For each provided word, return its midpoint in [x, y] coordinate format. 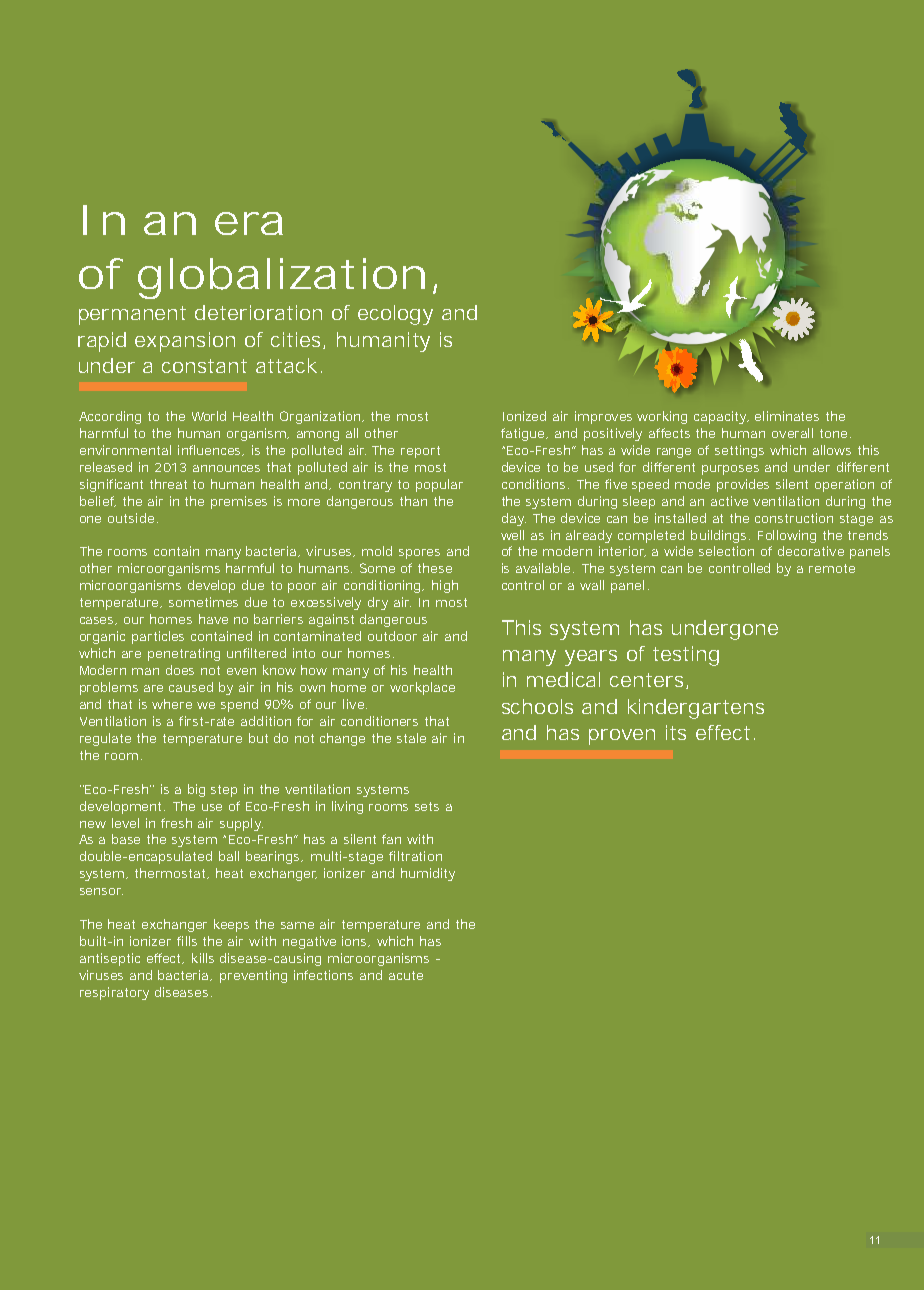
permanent [132, 315]
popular [439, 485]
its [676, 732]
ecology [395, 315]
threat [168, 484]
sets [427, 806]
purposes [730, 470]
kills [203, 958]
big [196, 790]
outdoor [392, 636]
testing [686, 656]
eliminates [787, 416]
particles [158, 637]
